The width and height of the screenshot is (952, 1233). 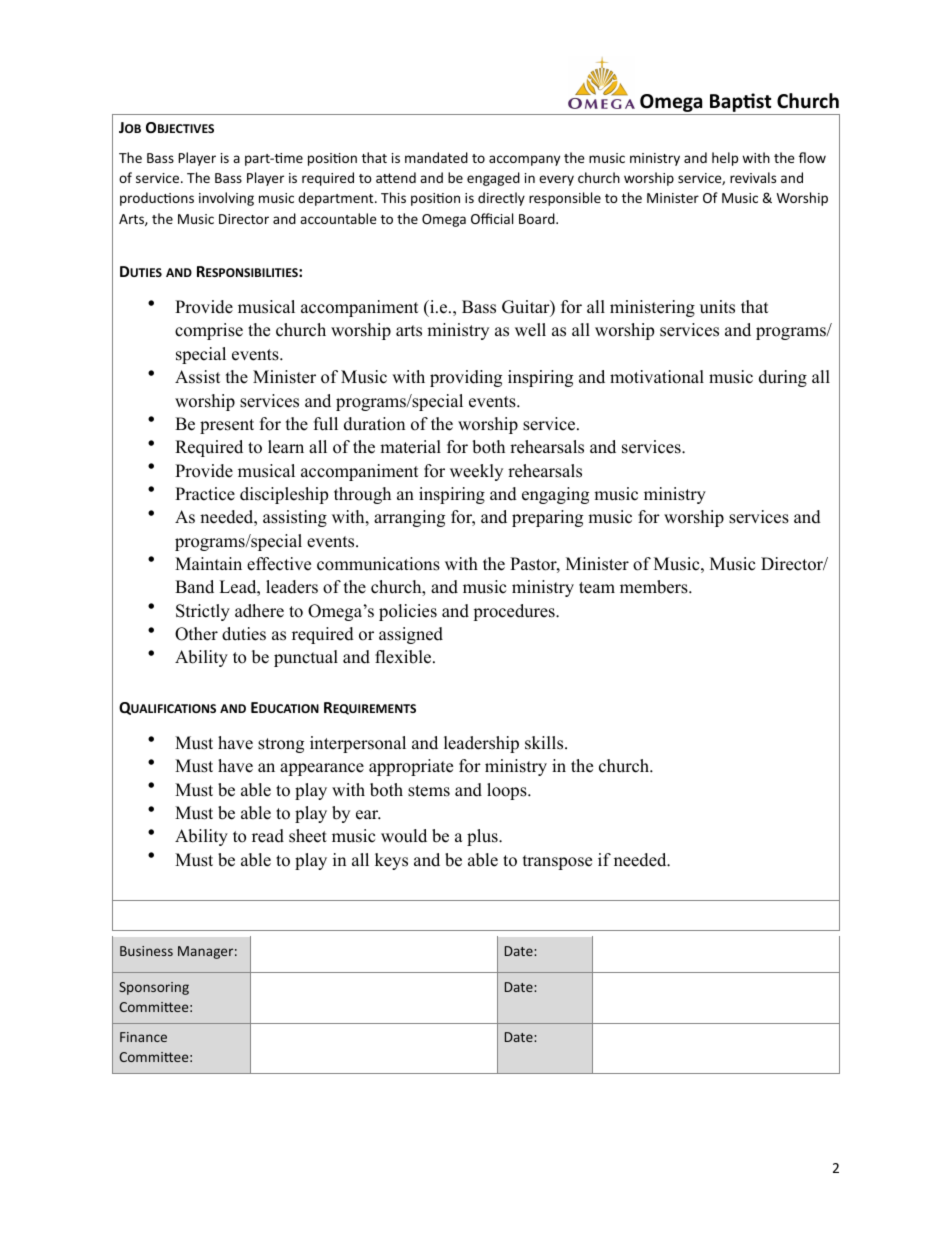 I want to click on members, so click(x=655, y=587).
